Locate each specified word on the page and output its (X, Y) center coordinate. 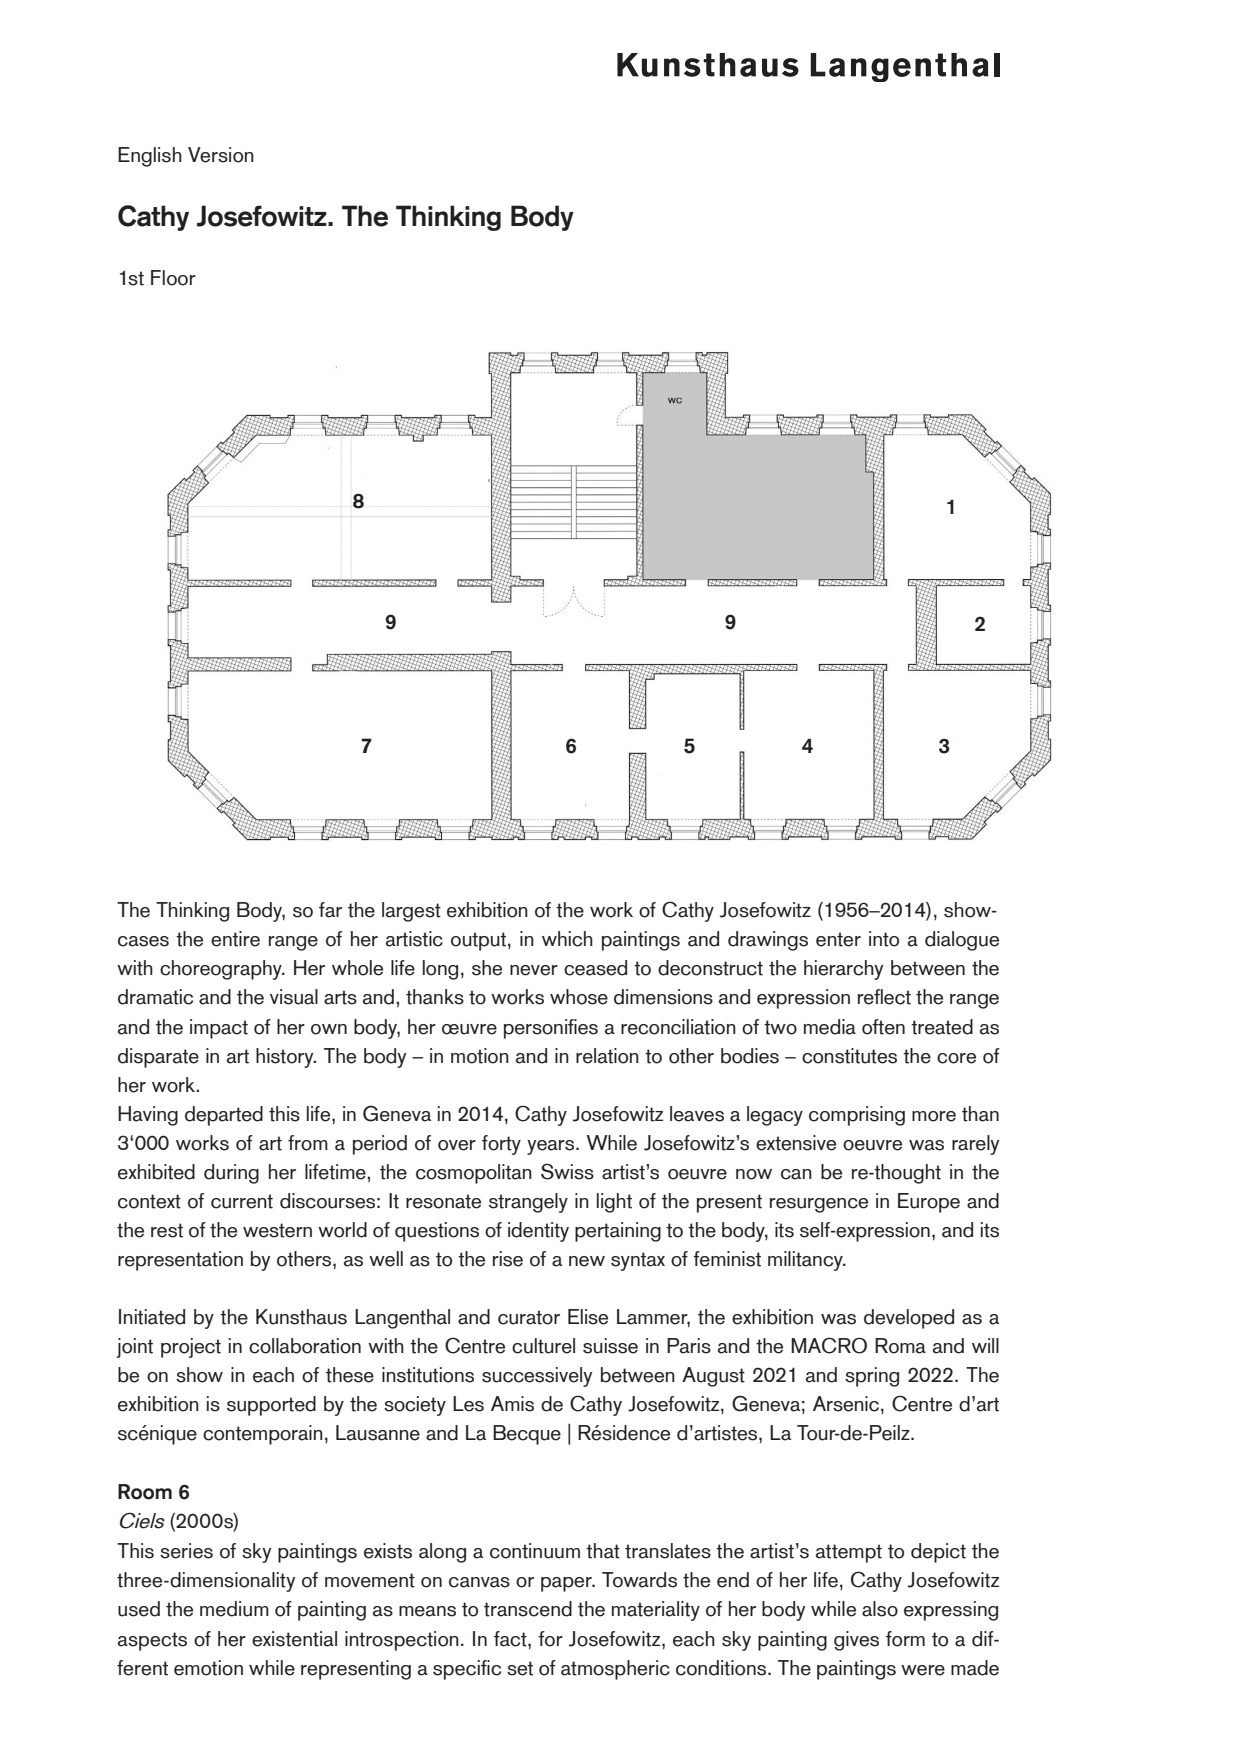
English (150, 157)
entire (235, 939)
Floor (173, 278)
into (884, 939)
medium (234, 1609)
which (567, 939)
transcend (528, 1609)
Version (221, 155)
